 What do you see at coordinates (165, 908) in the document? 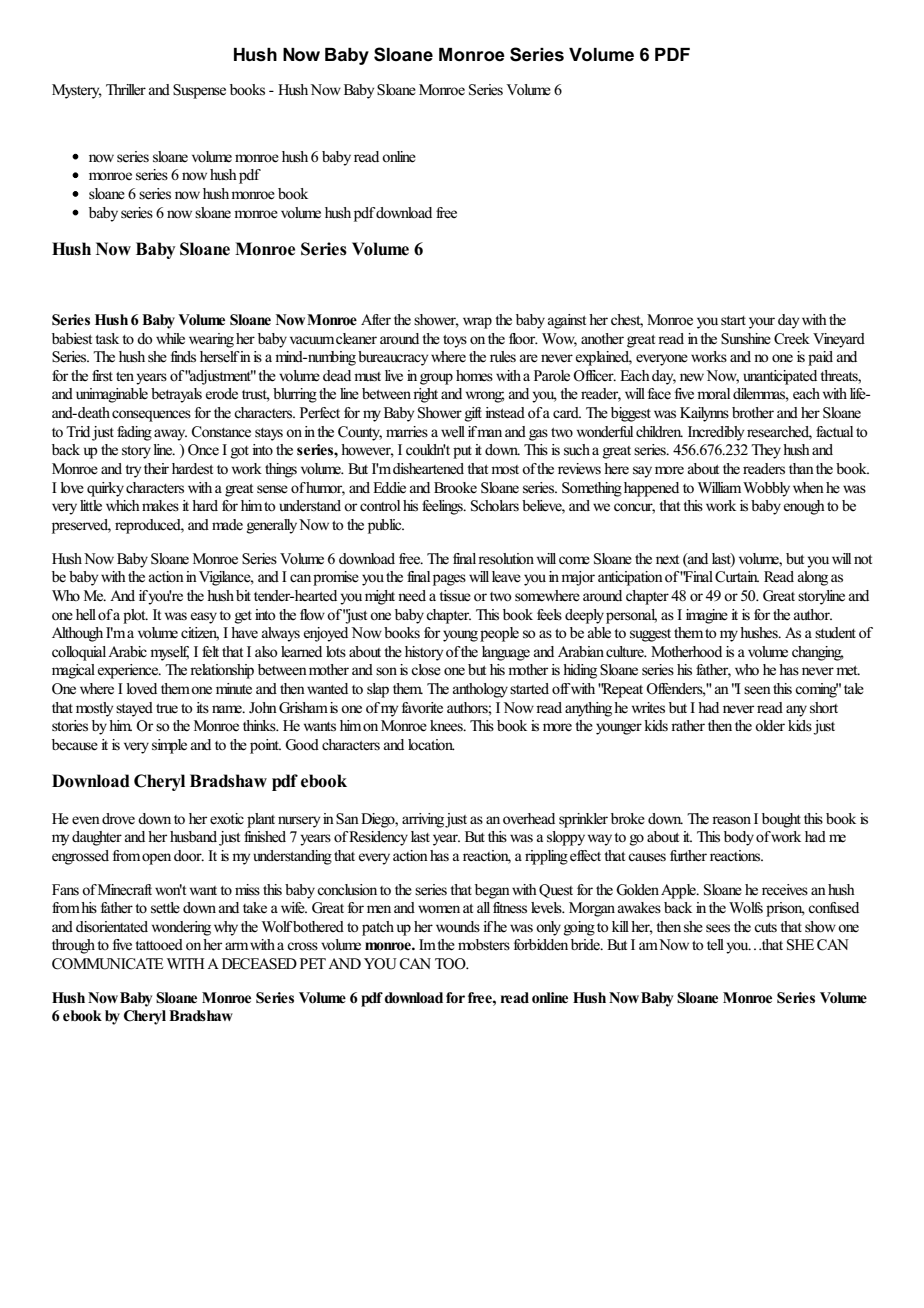
I see `settle` at bounding box center [165, 908].
